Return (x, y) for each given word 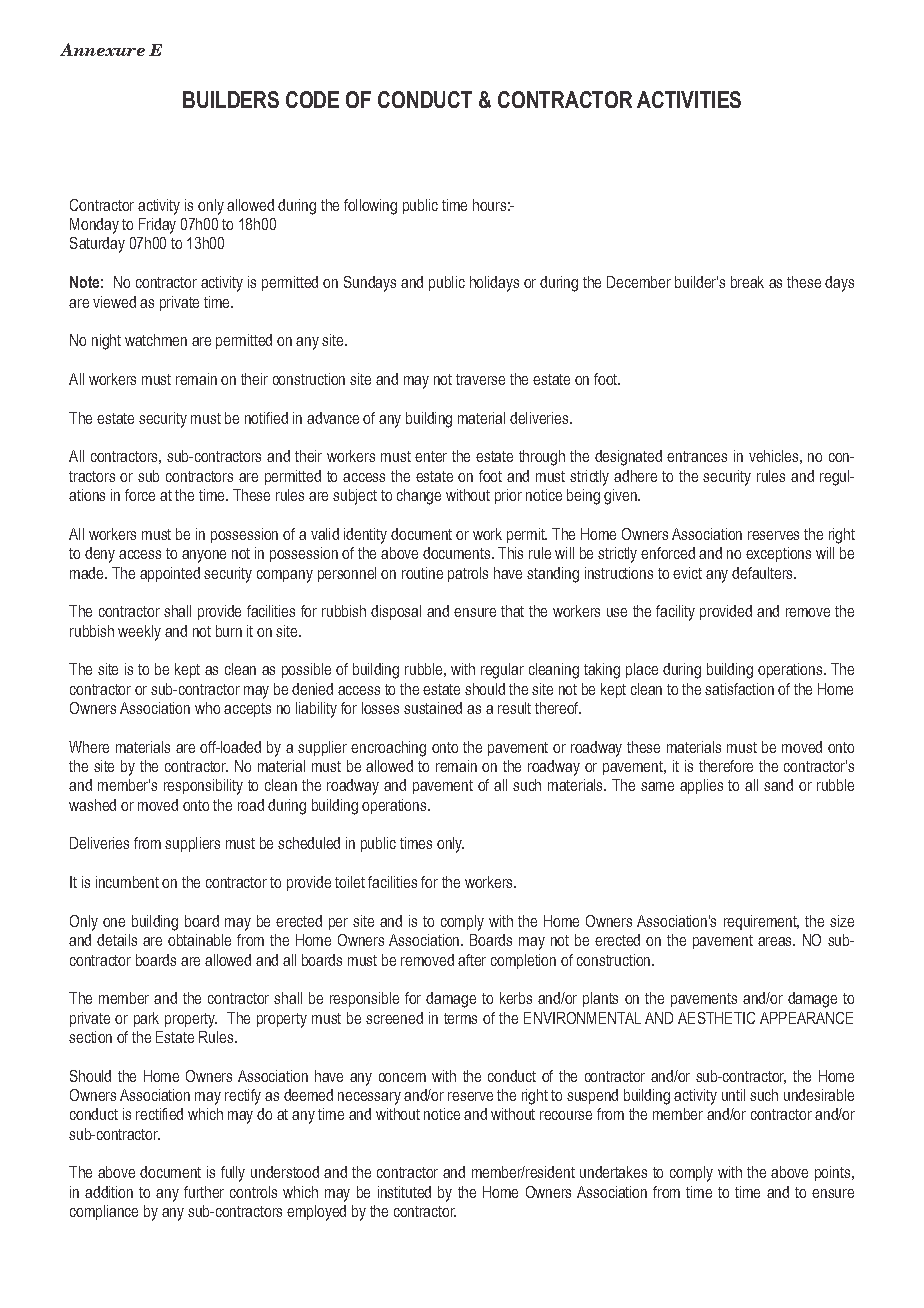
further (204, 1192)
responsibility (203, 787)
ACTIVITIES (689, 99)
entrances (697, 456)
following (370, 207)
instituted (404, 1192)
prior (508, 496)
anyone (204, 556)
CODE (312, 99)
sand (778, 785)
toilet (350, 882)
